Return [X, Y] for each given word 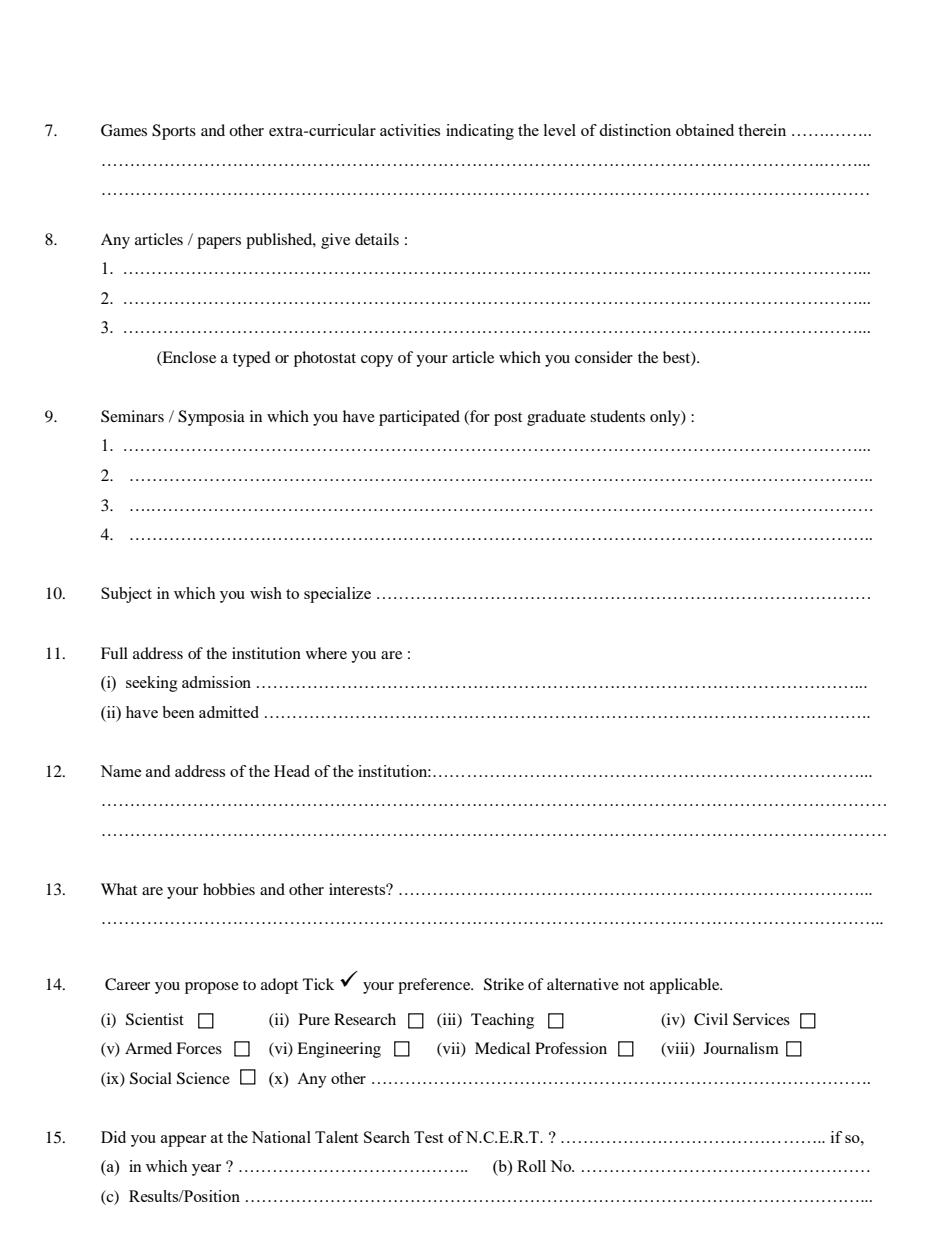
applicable [686, 986]
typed [252, 359]
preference [435, 986]
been [178, 712]
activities [410, 130]
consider [604, 357]
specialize [337, 595]
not [634, 985]
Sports [174, 132]
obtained [705, 130]
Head [292, 771]
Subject [126, 595]
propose [212, 988]
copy [377, 361]
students [617, 416]
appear [183, 1141]
